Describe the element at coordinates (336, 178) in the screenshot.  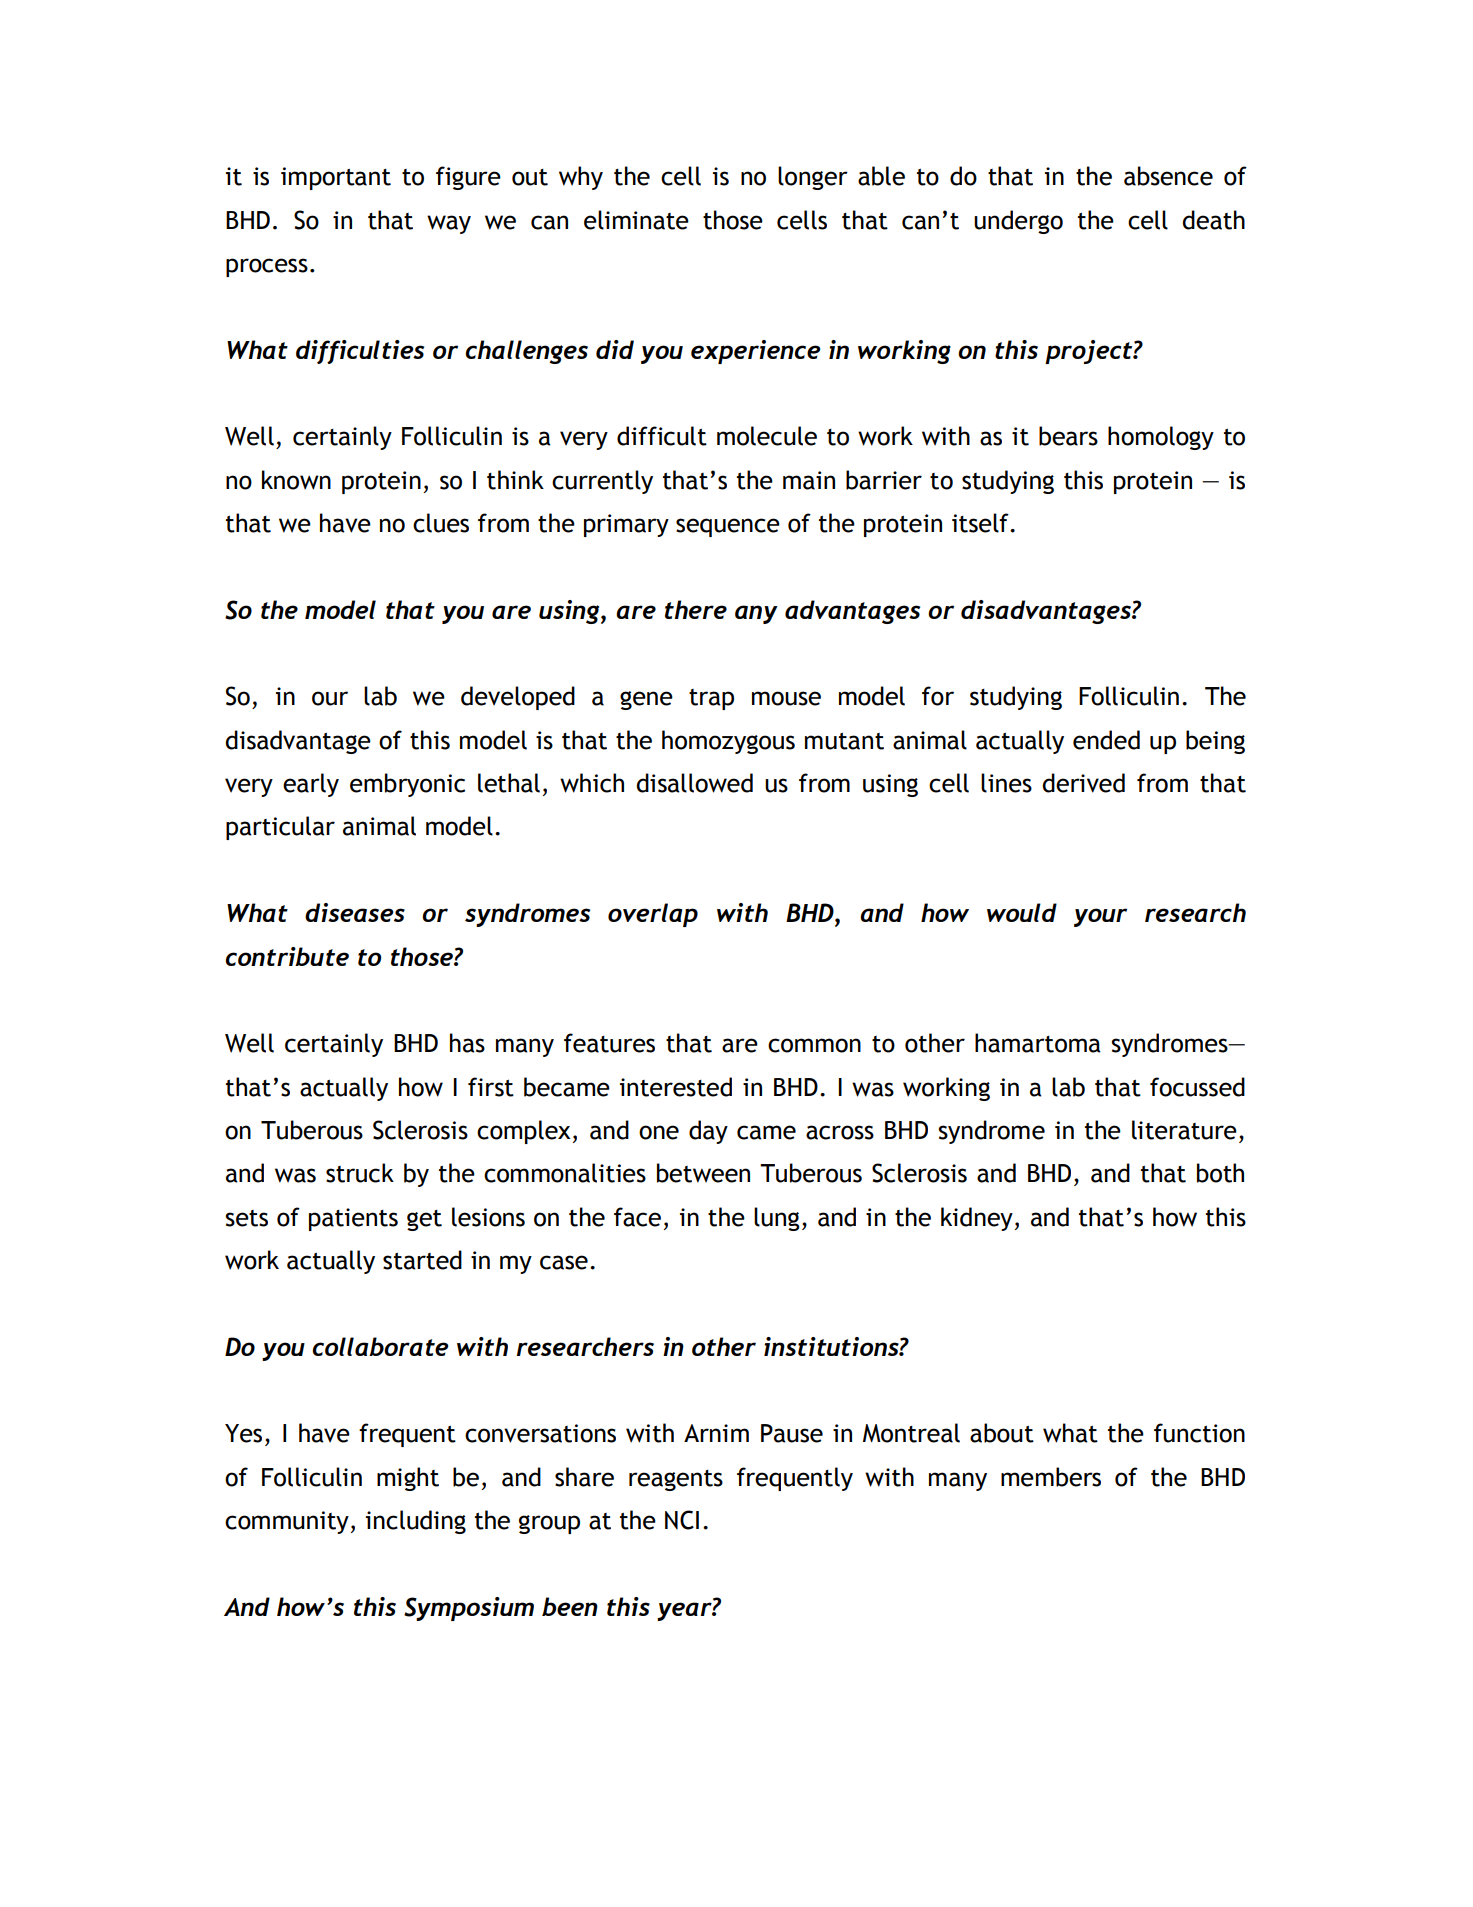
I see `important` at that location.
